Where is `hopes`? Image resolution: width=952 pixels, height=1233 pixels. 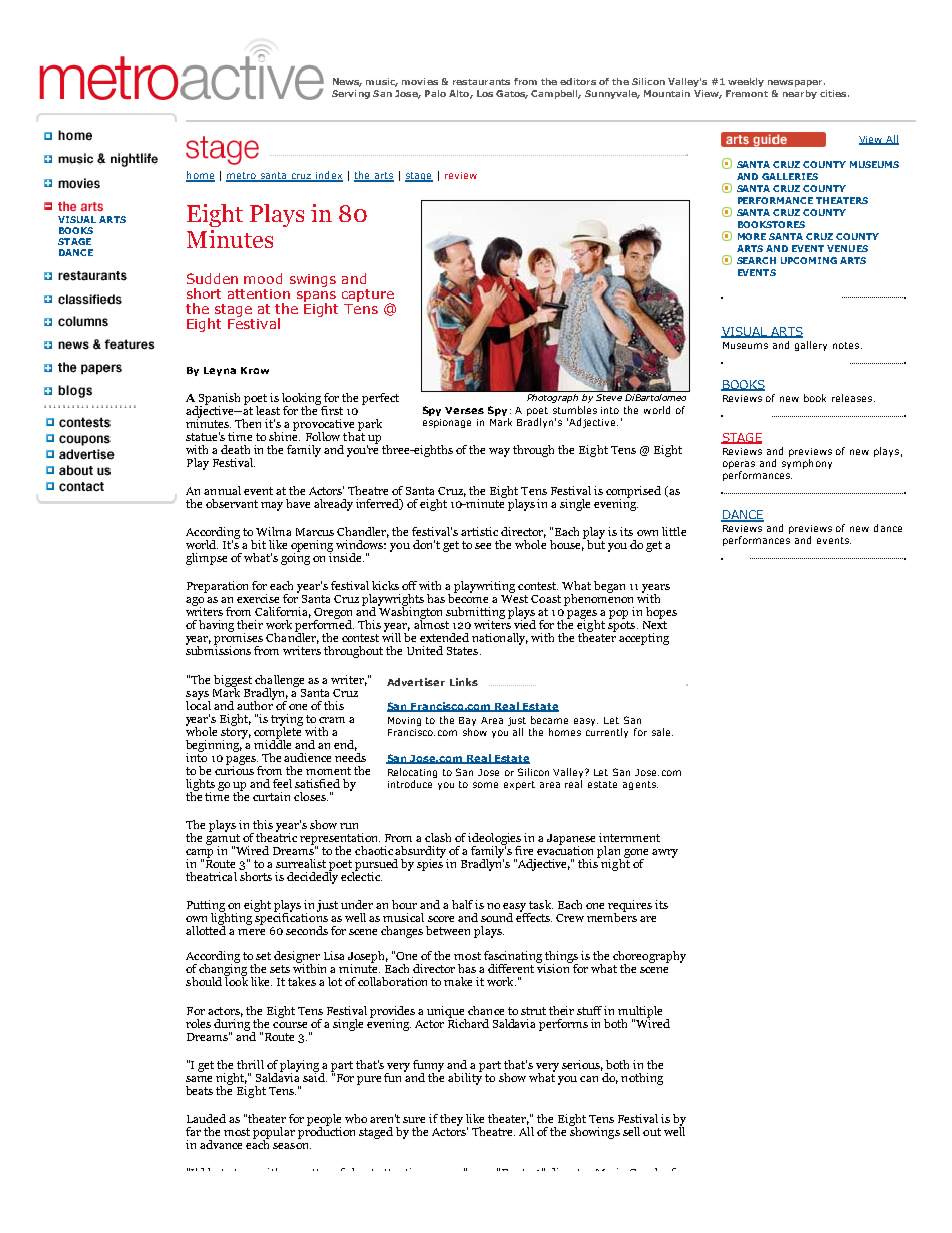
hopes is located at coordinates (661, 613).
